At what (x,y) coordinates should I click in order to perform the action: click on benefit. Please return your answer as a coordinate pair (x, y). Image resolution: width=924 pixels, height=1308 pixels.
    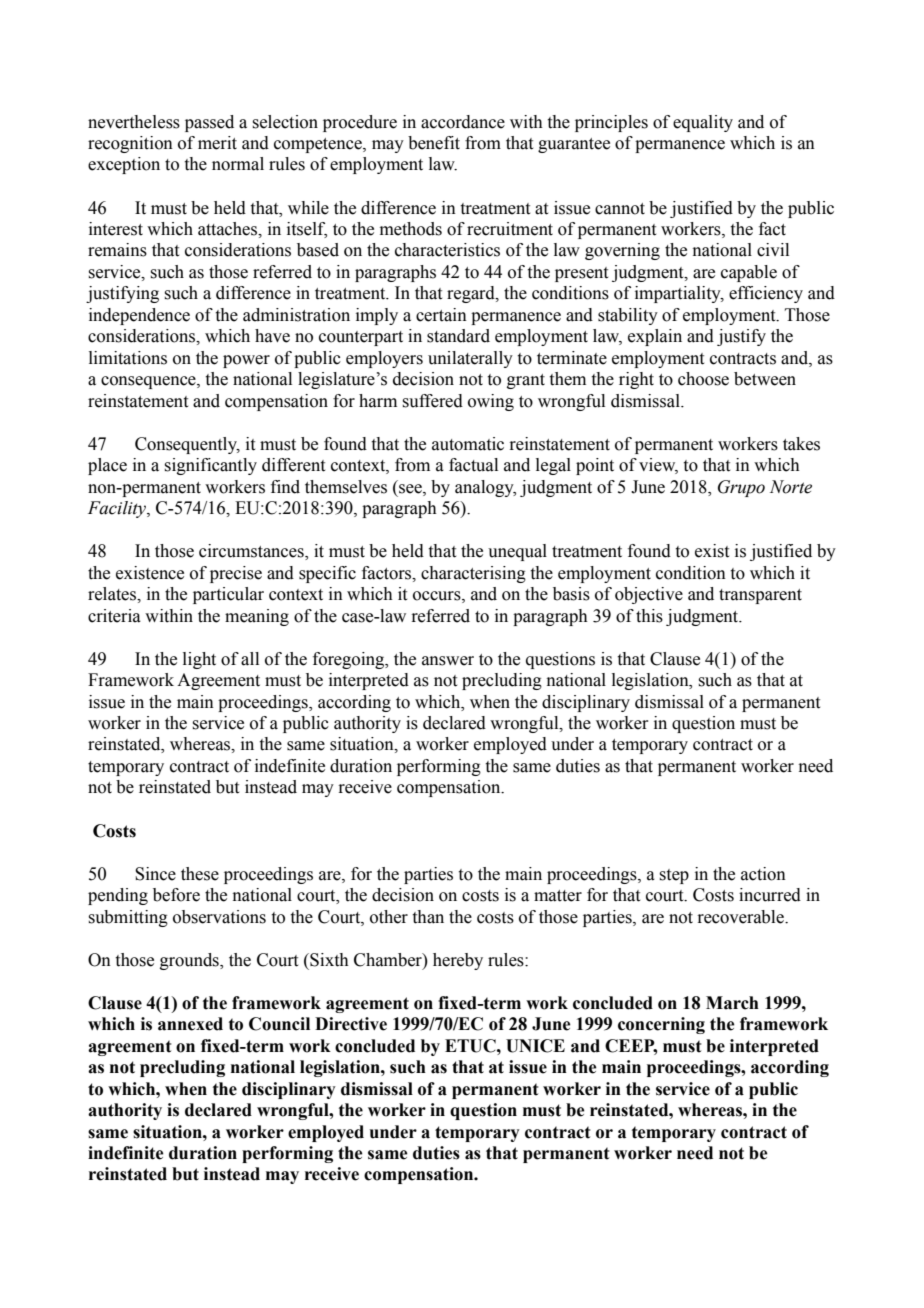
    Looking at the image, I should click on (434, 143).
